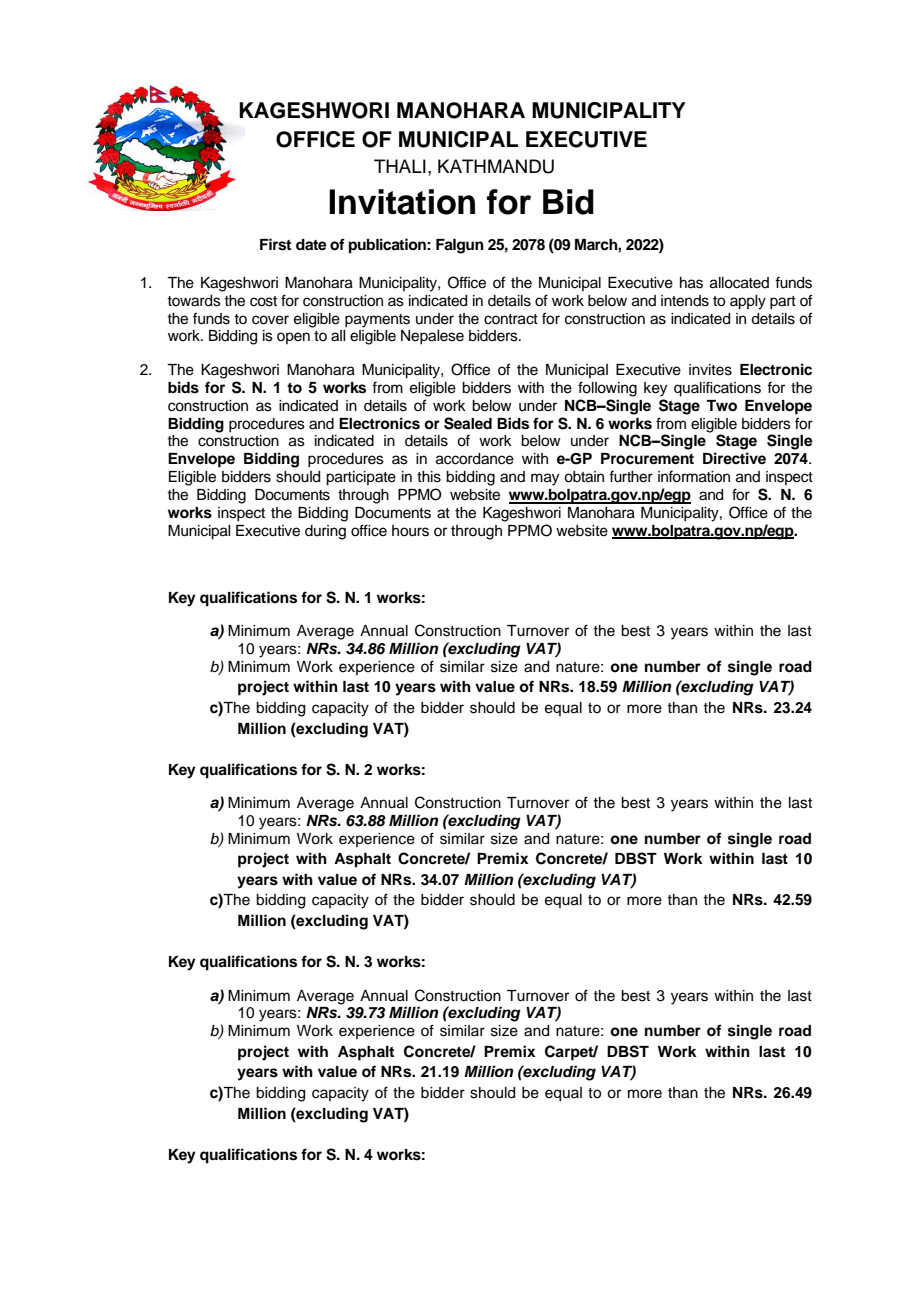 The height and width of the document is (1309, 924). Describe the element at coordinates (647, 459) in the document. I see `Procurement` at that location.
